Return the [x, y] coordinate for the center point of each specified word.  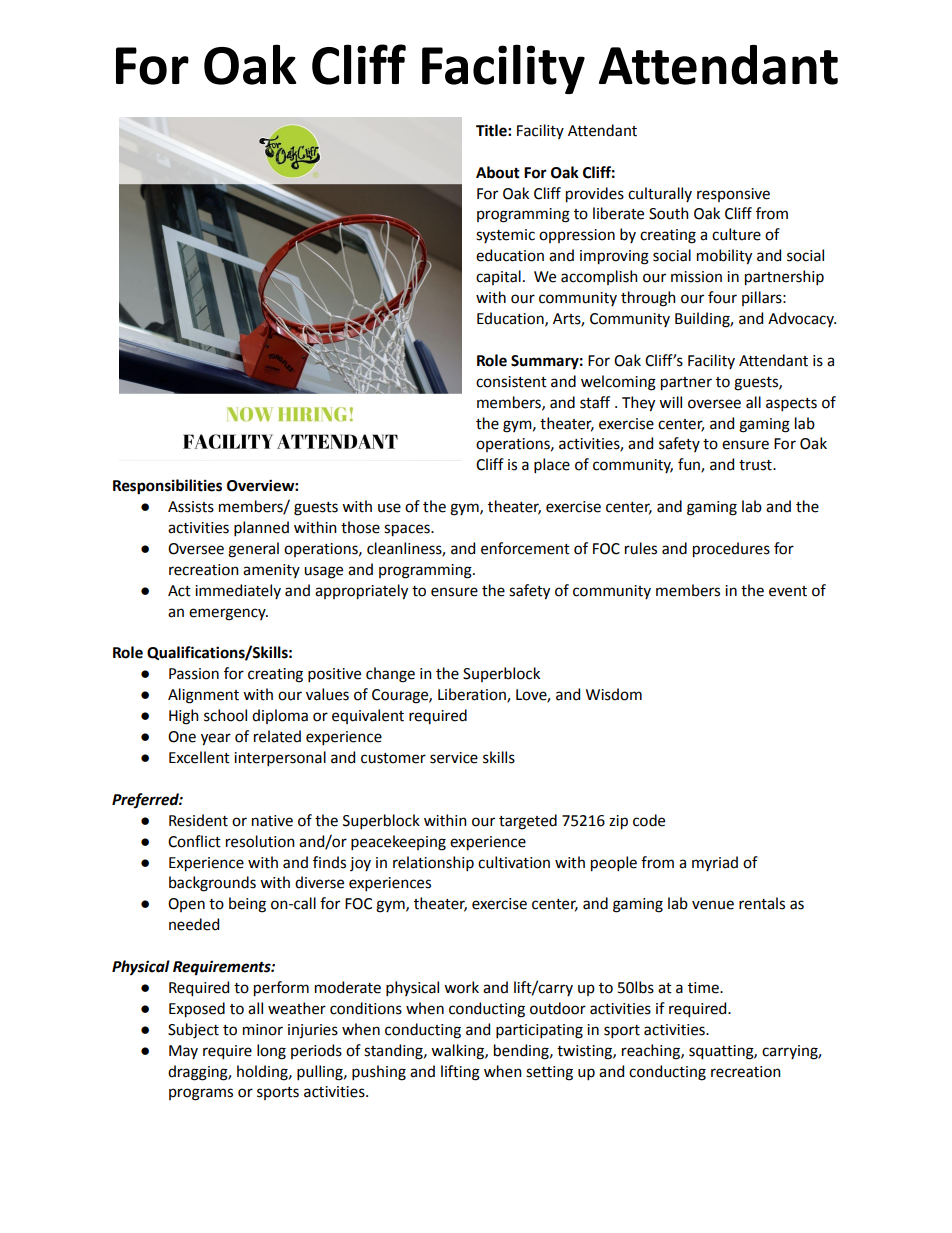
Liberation [473, 695]
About [498, 172]
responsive [733, 195]
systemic [505, 236]
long [271, 1052]
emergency [228, 614]
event [788, 591]
